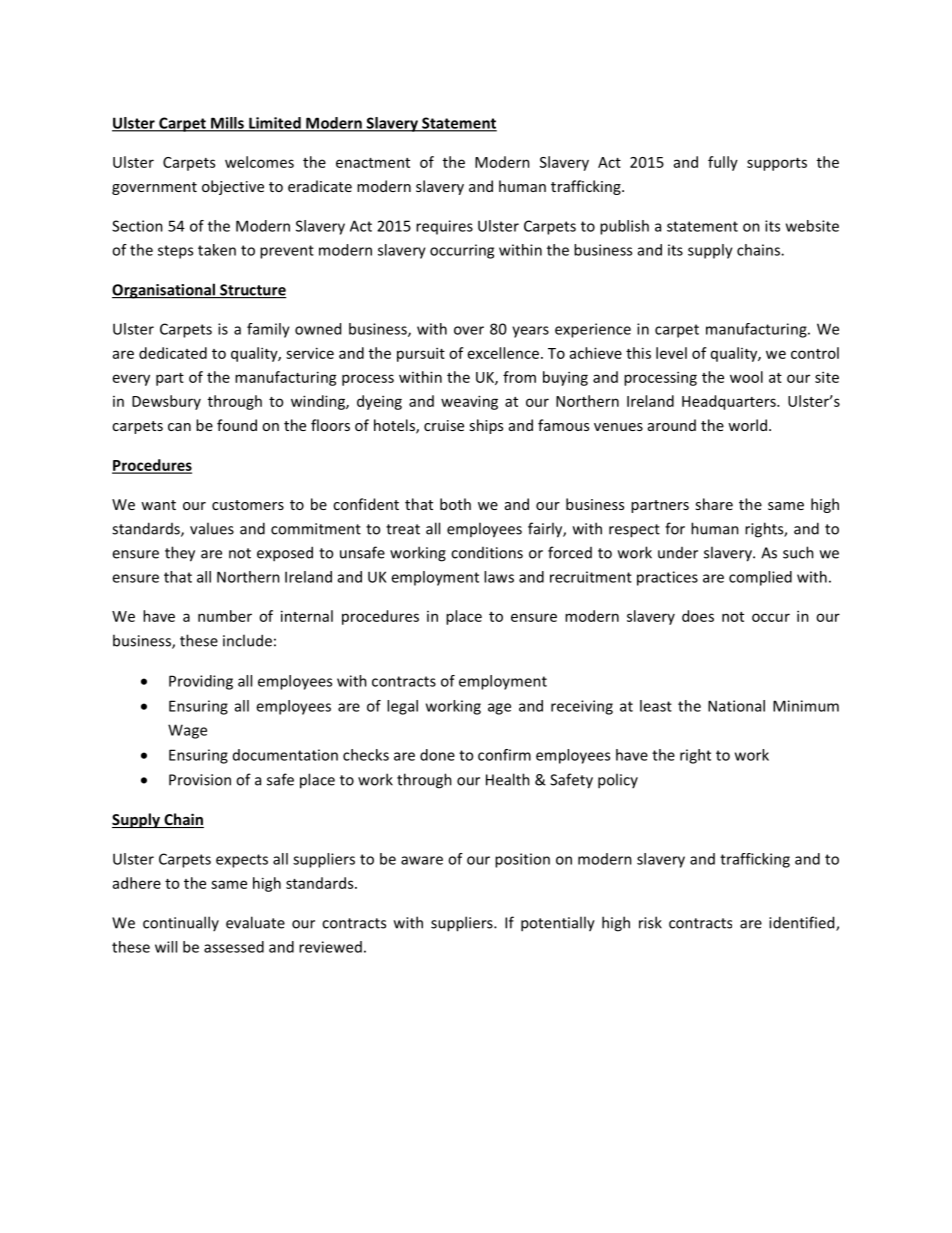 This screenshot has width=952, height=1233. What do you see at coordinates (736, 706) in the screenshot?
I see `National` at bounding box center [736, 706].
